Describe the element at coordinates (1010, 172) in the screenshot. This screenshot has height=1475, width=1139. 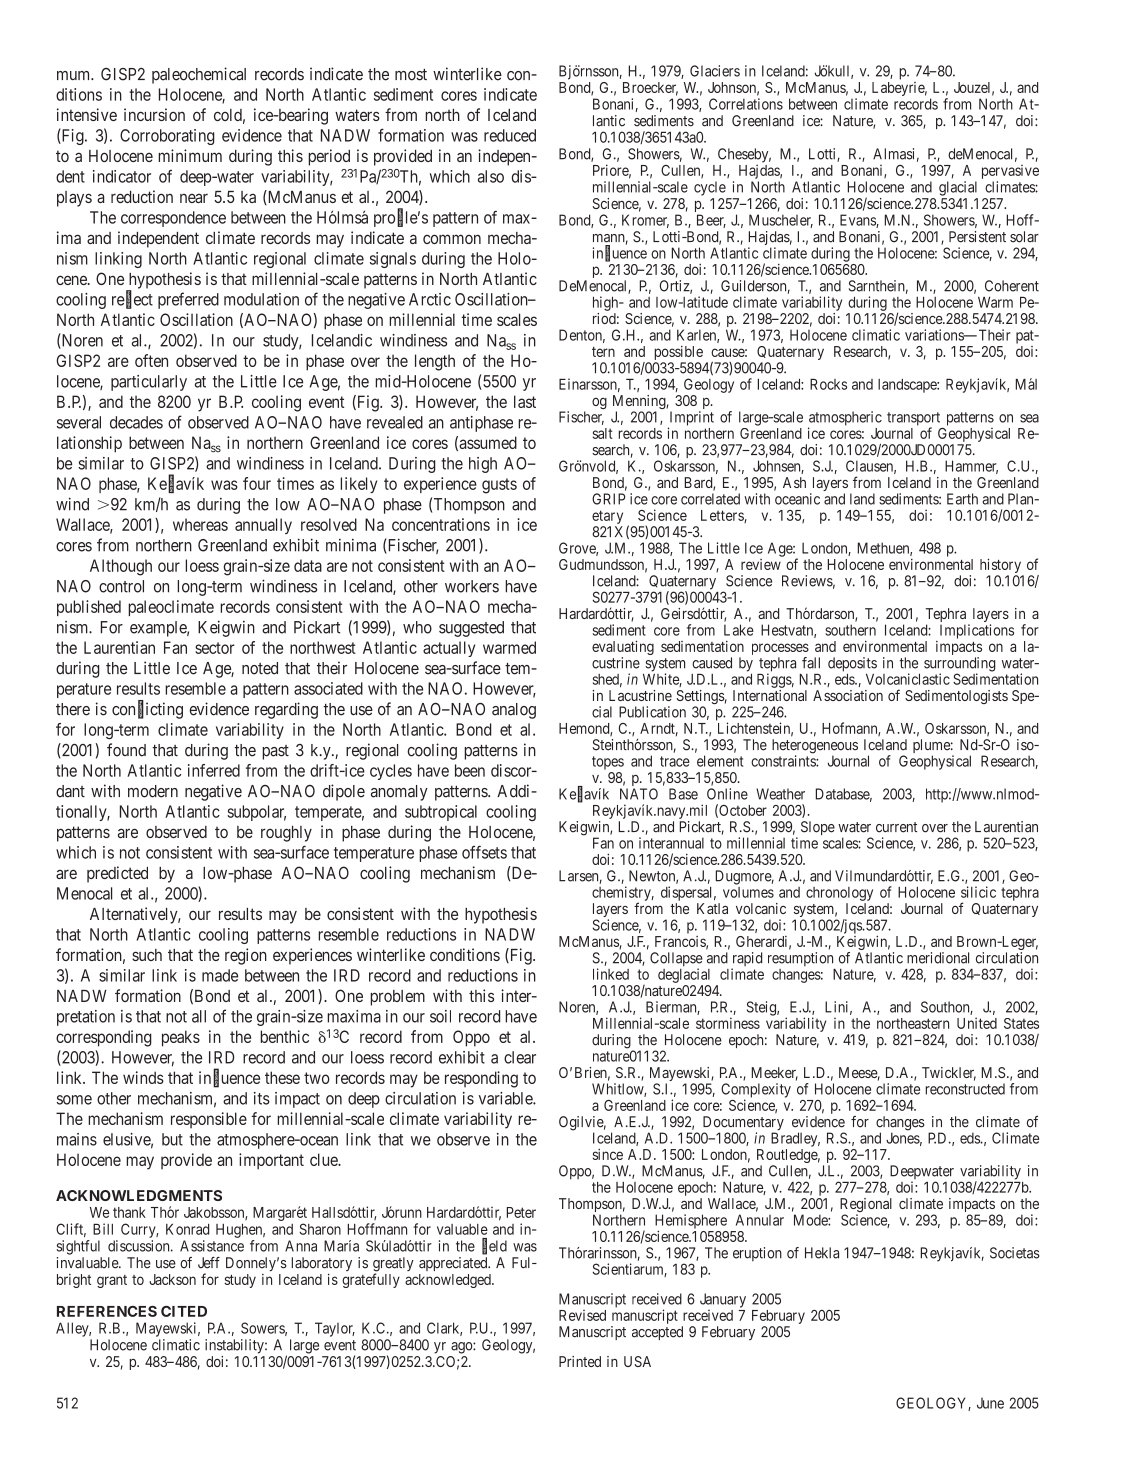
I see `pervasive` at that location.
